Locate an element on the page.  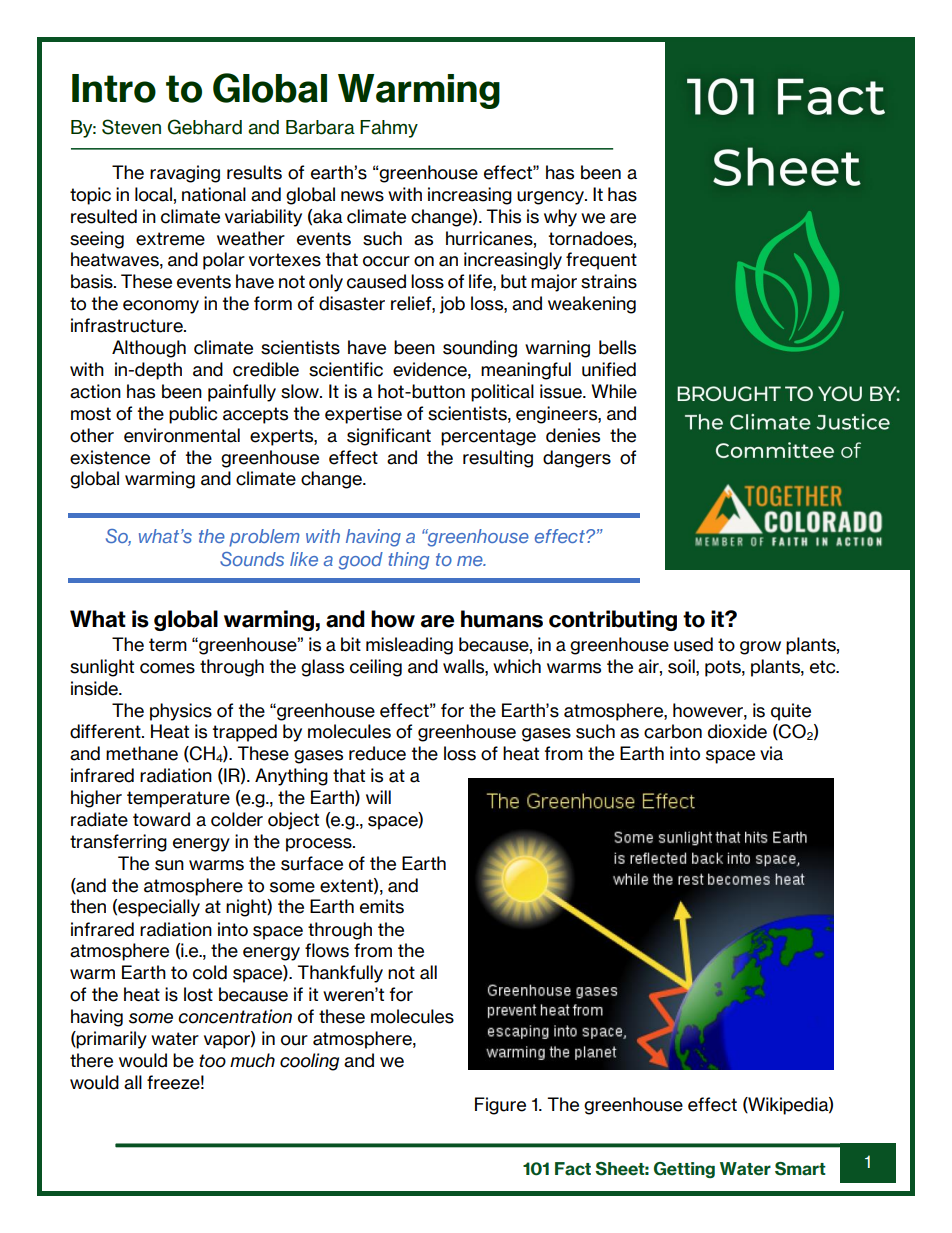
resulting is located at coordinates (498, 459).
